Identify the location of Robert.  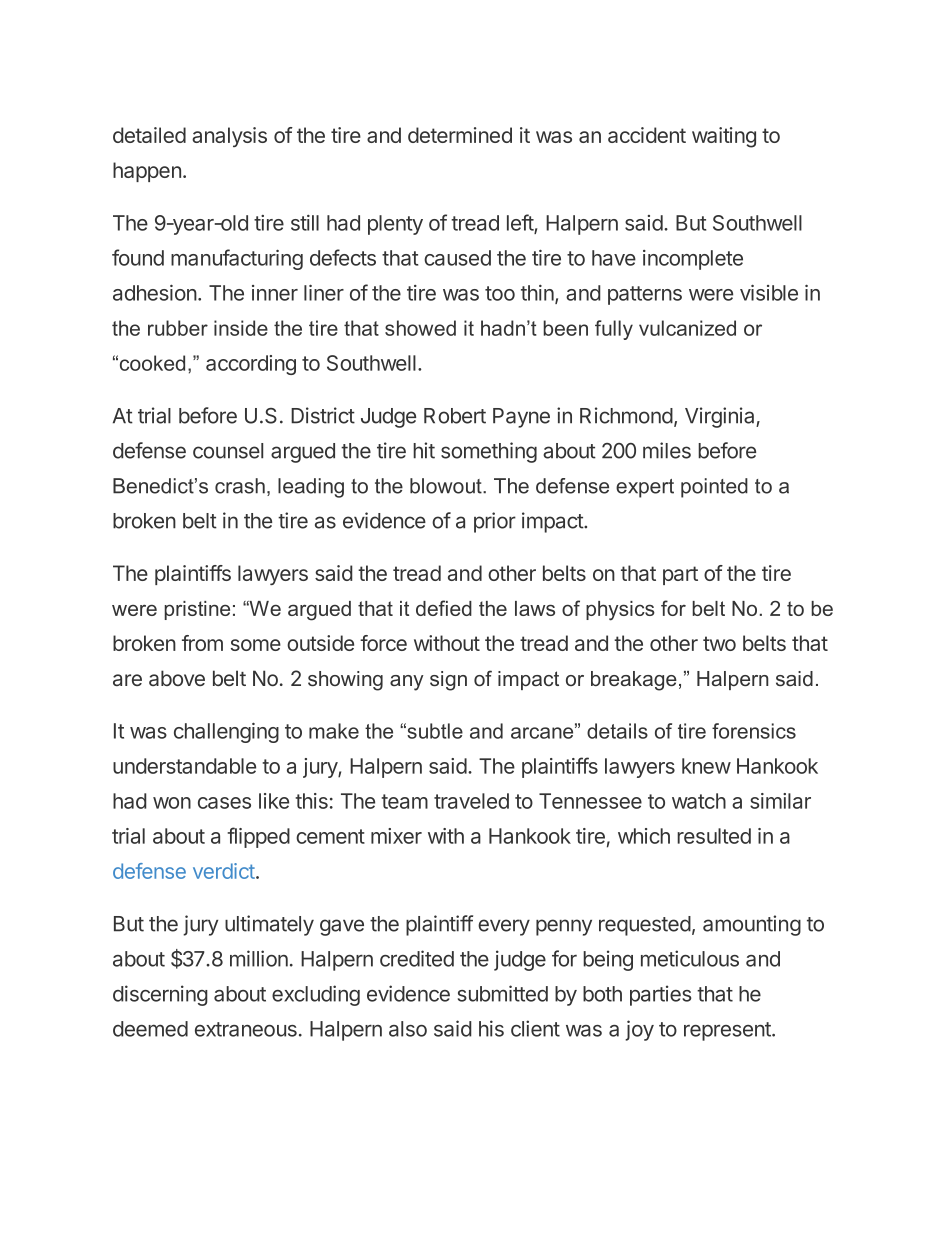
(455, 416).
